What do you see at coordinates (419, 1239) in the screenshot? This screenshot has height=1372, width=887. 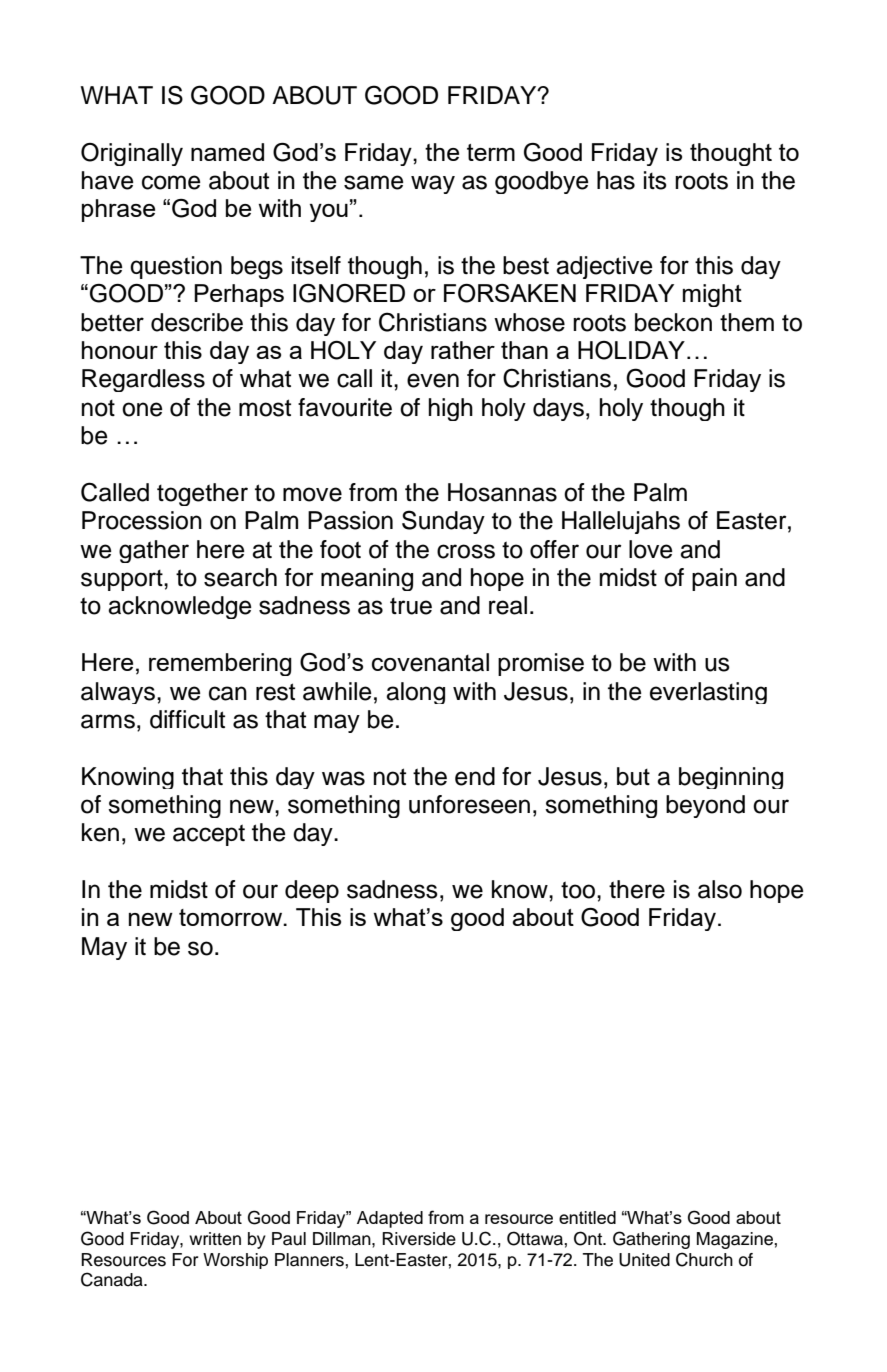 I see `Riverside` at bounding box center [419, 1239].
